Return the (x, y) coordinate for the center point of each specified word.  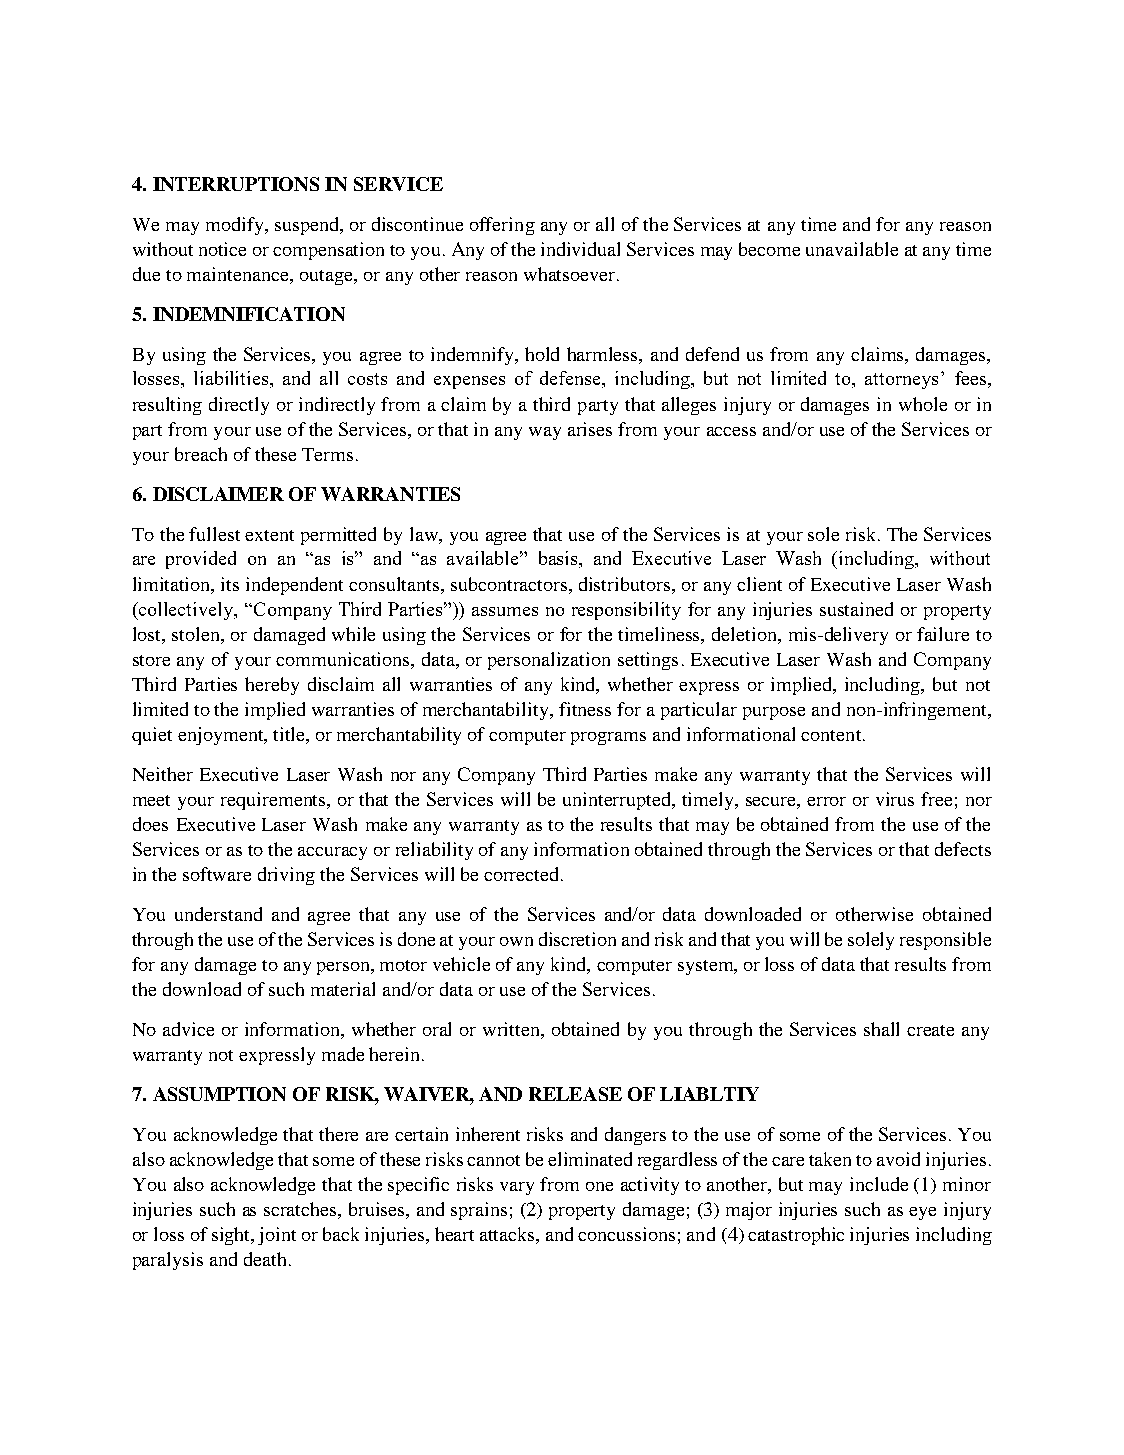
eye (922, 1213)
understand (218, 914)
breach (201, 454)
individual (580, 249)
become (769, 249)
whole (923, 404)
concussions (626, 1234)
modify (236, 226)
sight (232, 1236)
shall (881, 1029)
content (832, 735)
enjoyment (222, 736)
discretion (577, 939)
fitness (585, 709)
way (545, 433)
